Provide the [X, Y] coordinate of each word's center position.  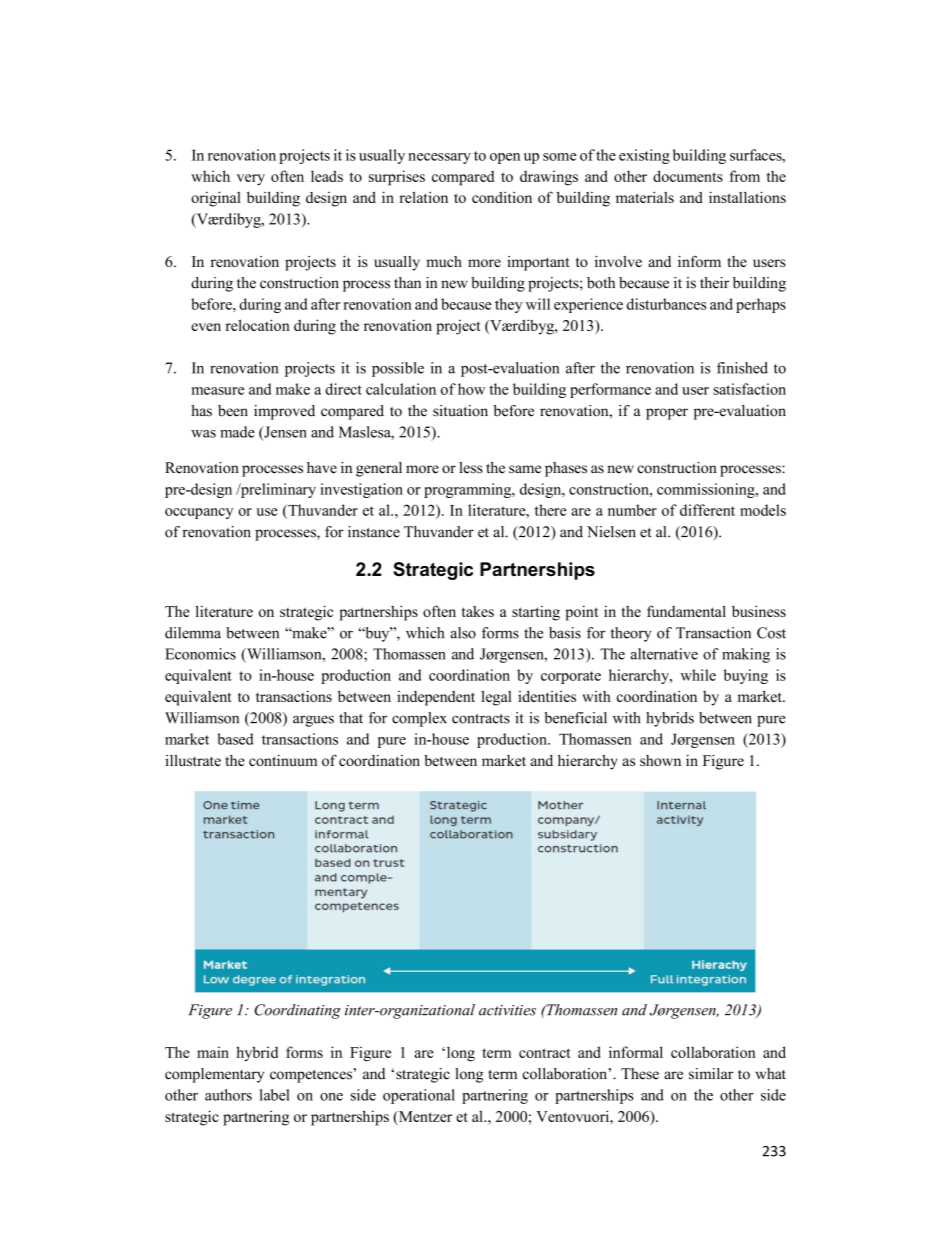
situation [460, 411]
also [463, 633]
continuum [283, 760]
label [275, 1095]
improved [284, 412]
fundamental [686, 611]
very [251, 180]
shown [660, 760]
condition [502, 197]
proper [667, 414]
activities [507, 1010]
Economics [200, 654]
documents [688, 176]
